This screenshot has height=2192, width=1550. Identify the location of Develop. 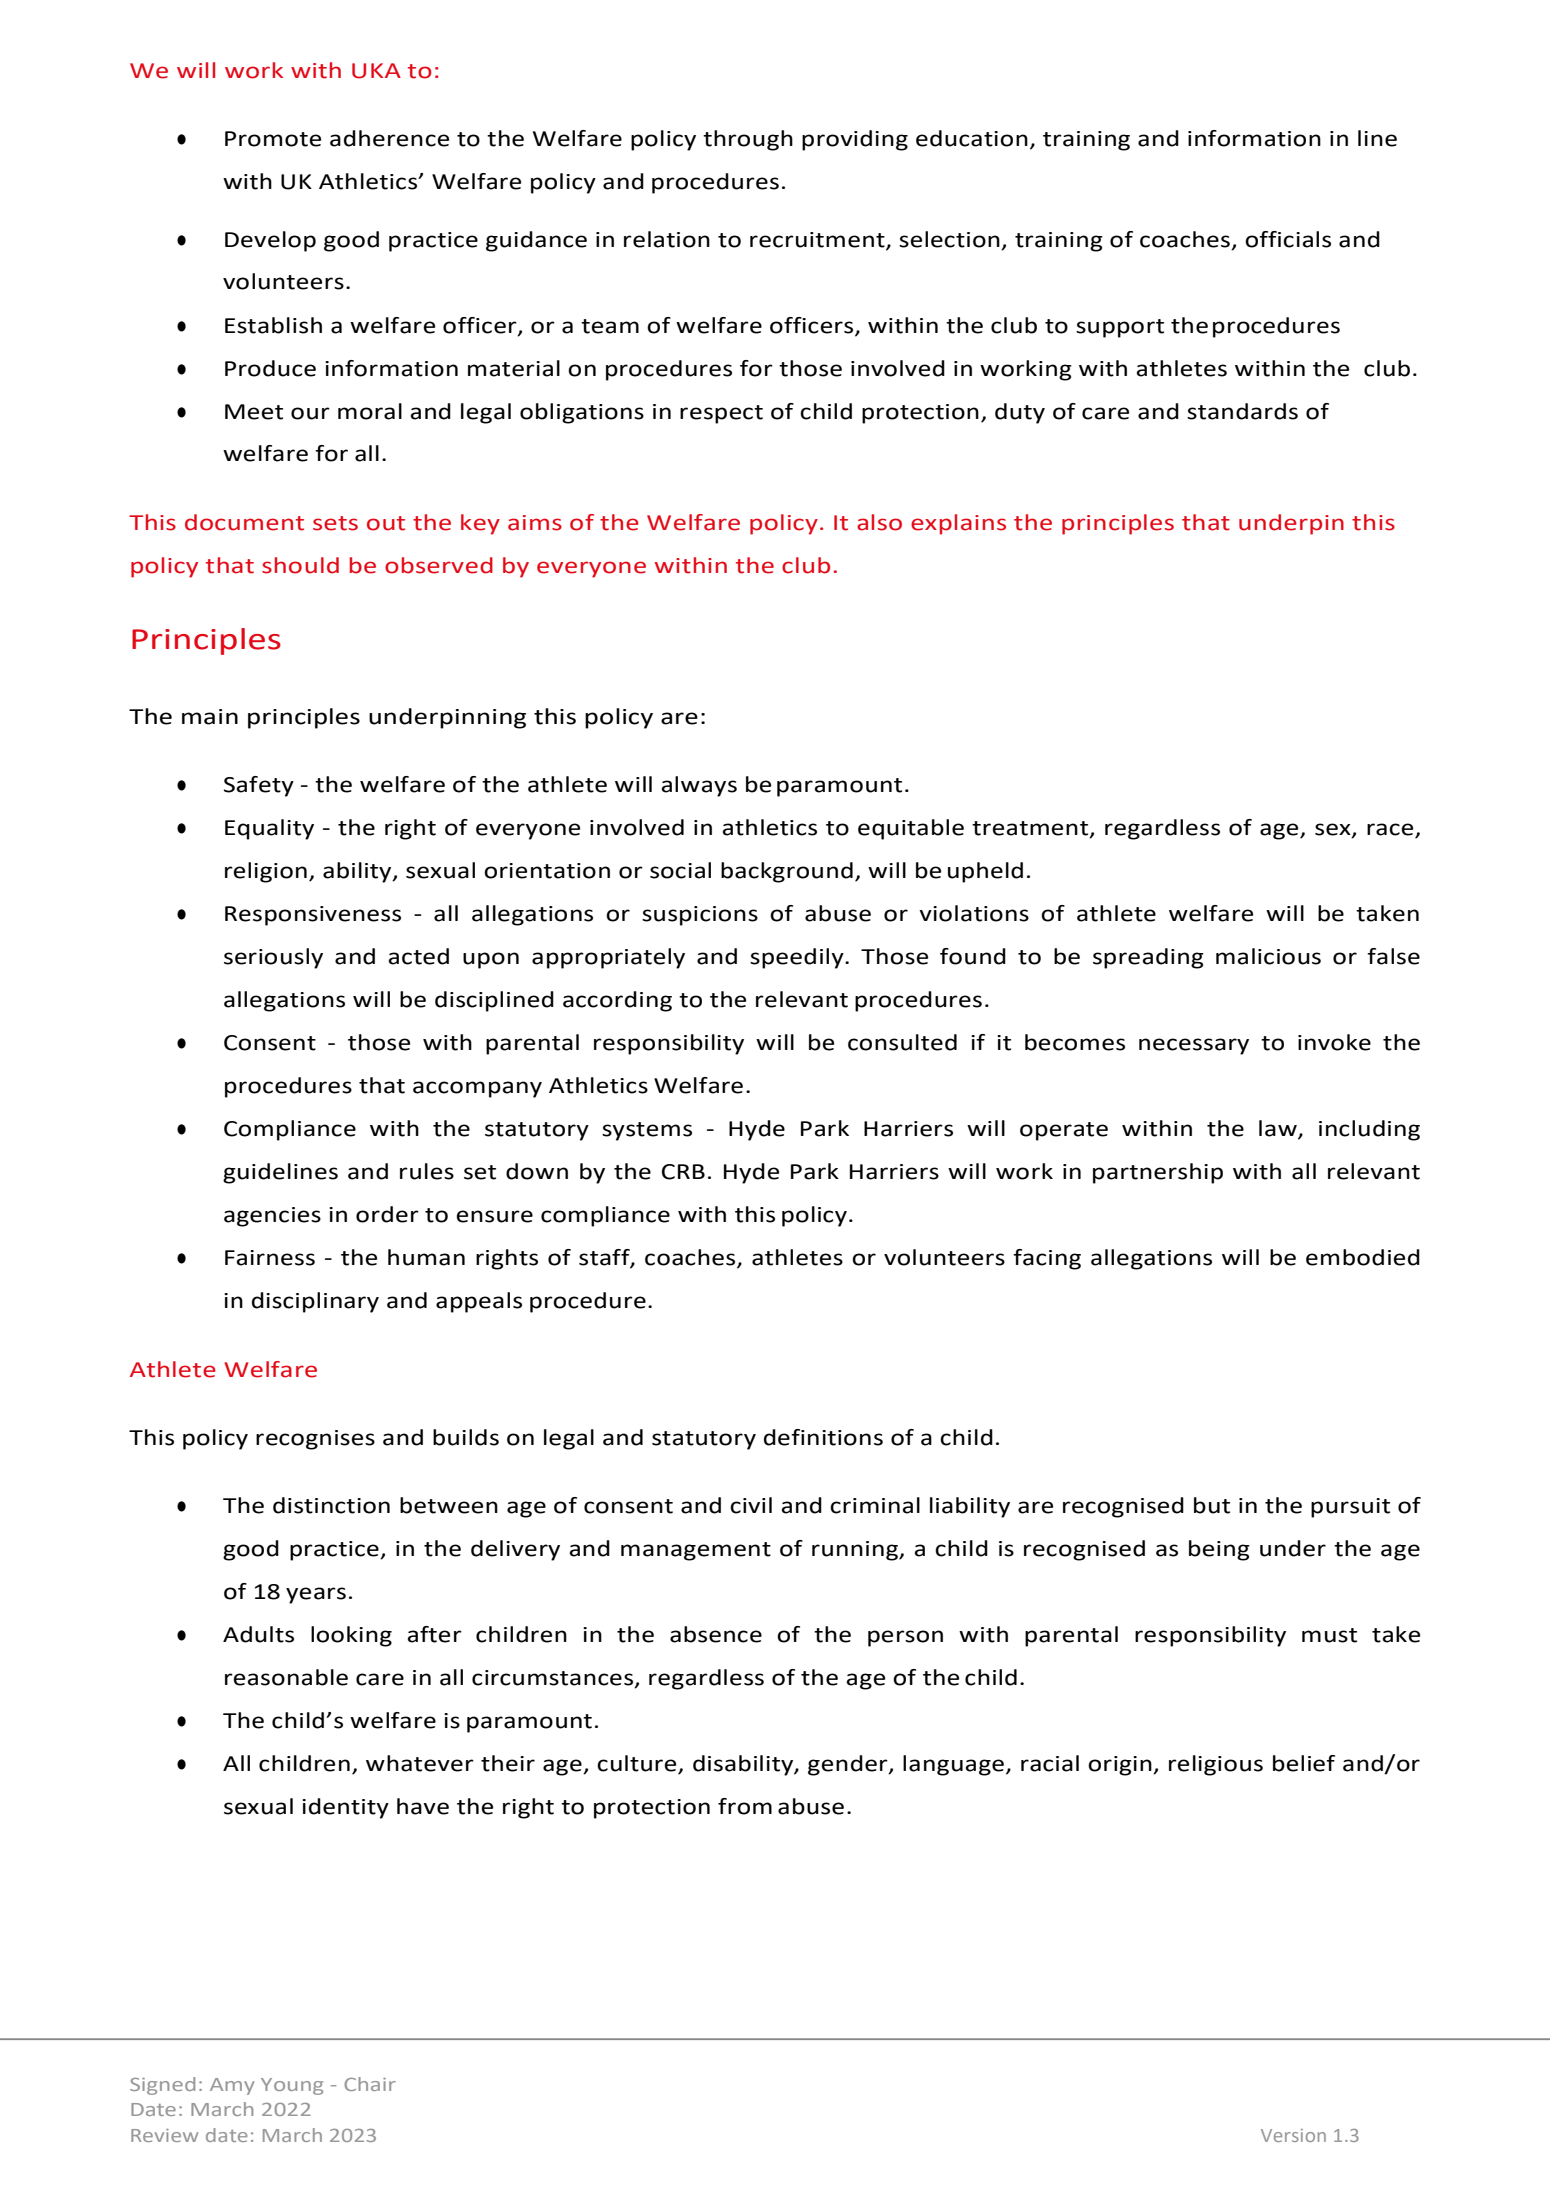
(270, 241).
